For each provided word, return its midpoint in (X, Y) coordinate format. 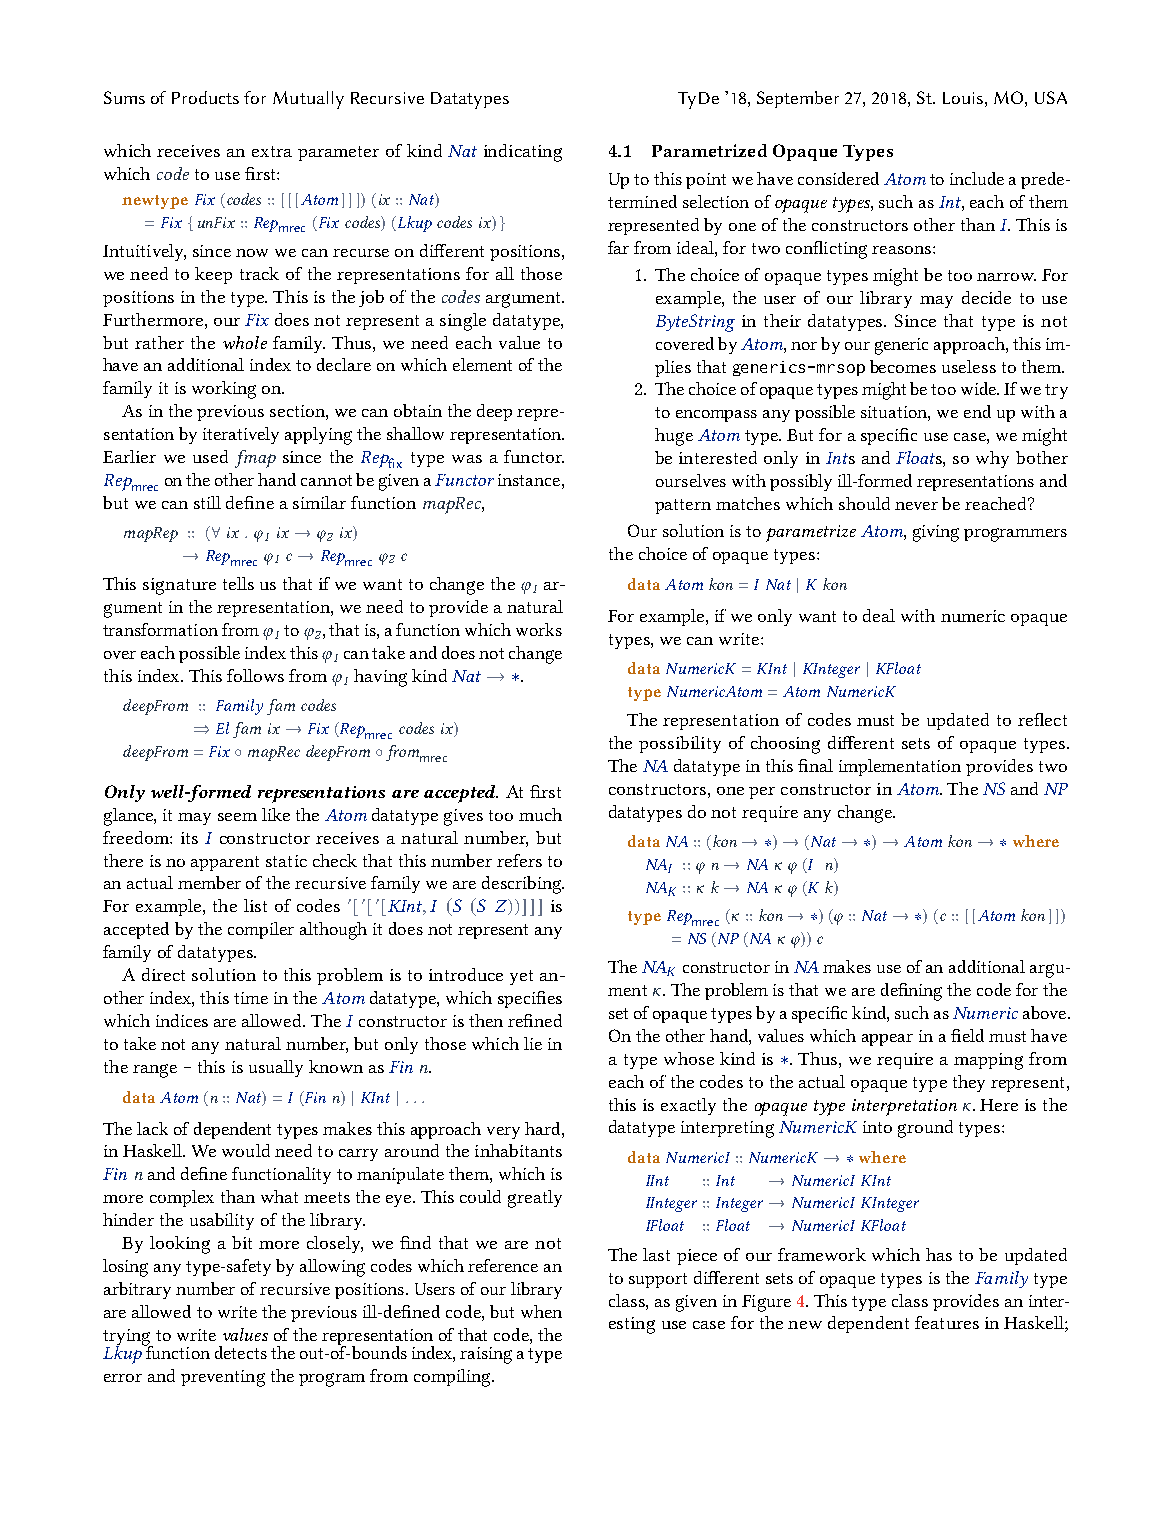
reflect (1042, 719)
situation (895, 413)
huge (674, 437)
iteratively (241, 435)
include (977, 178)
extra (272, 151)
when (541, 1311)
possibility (680, 744)
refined (535, 1020)
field (967, 1035)
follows (255, 675)
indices (182, 1020)
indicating (523, 153)
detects (241, 1352)
